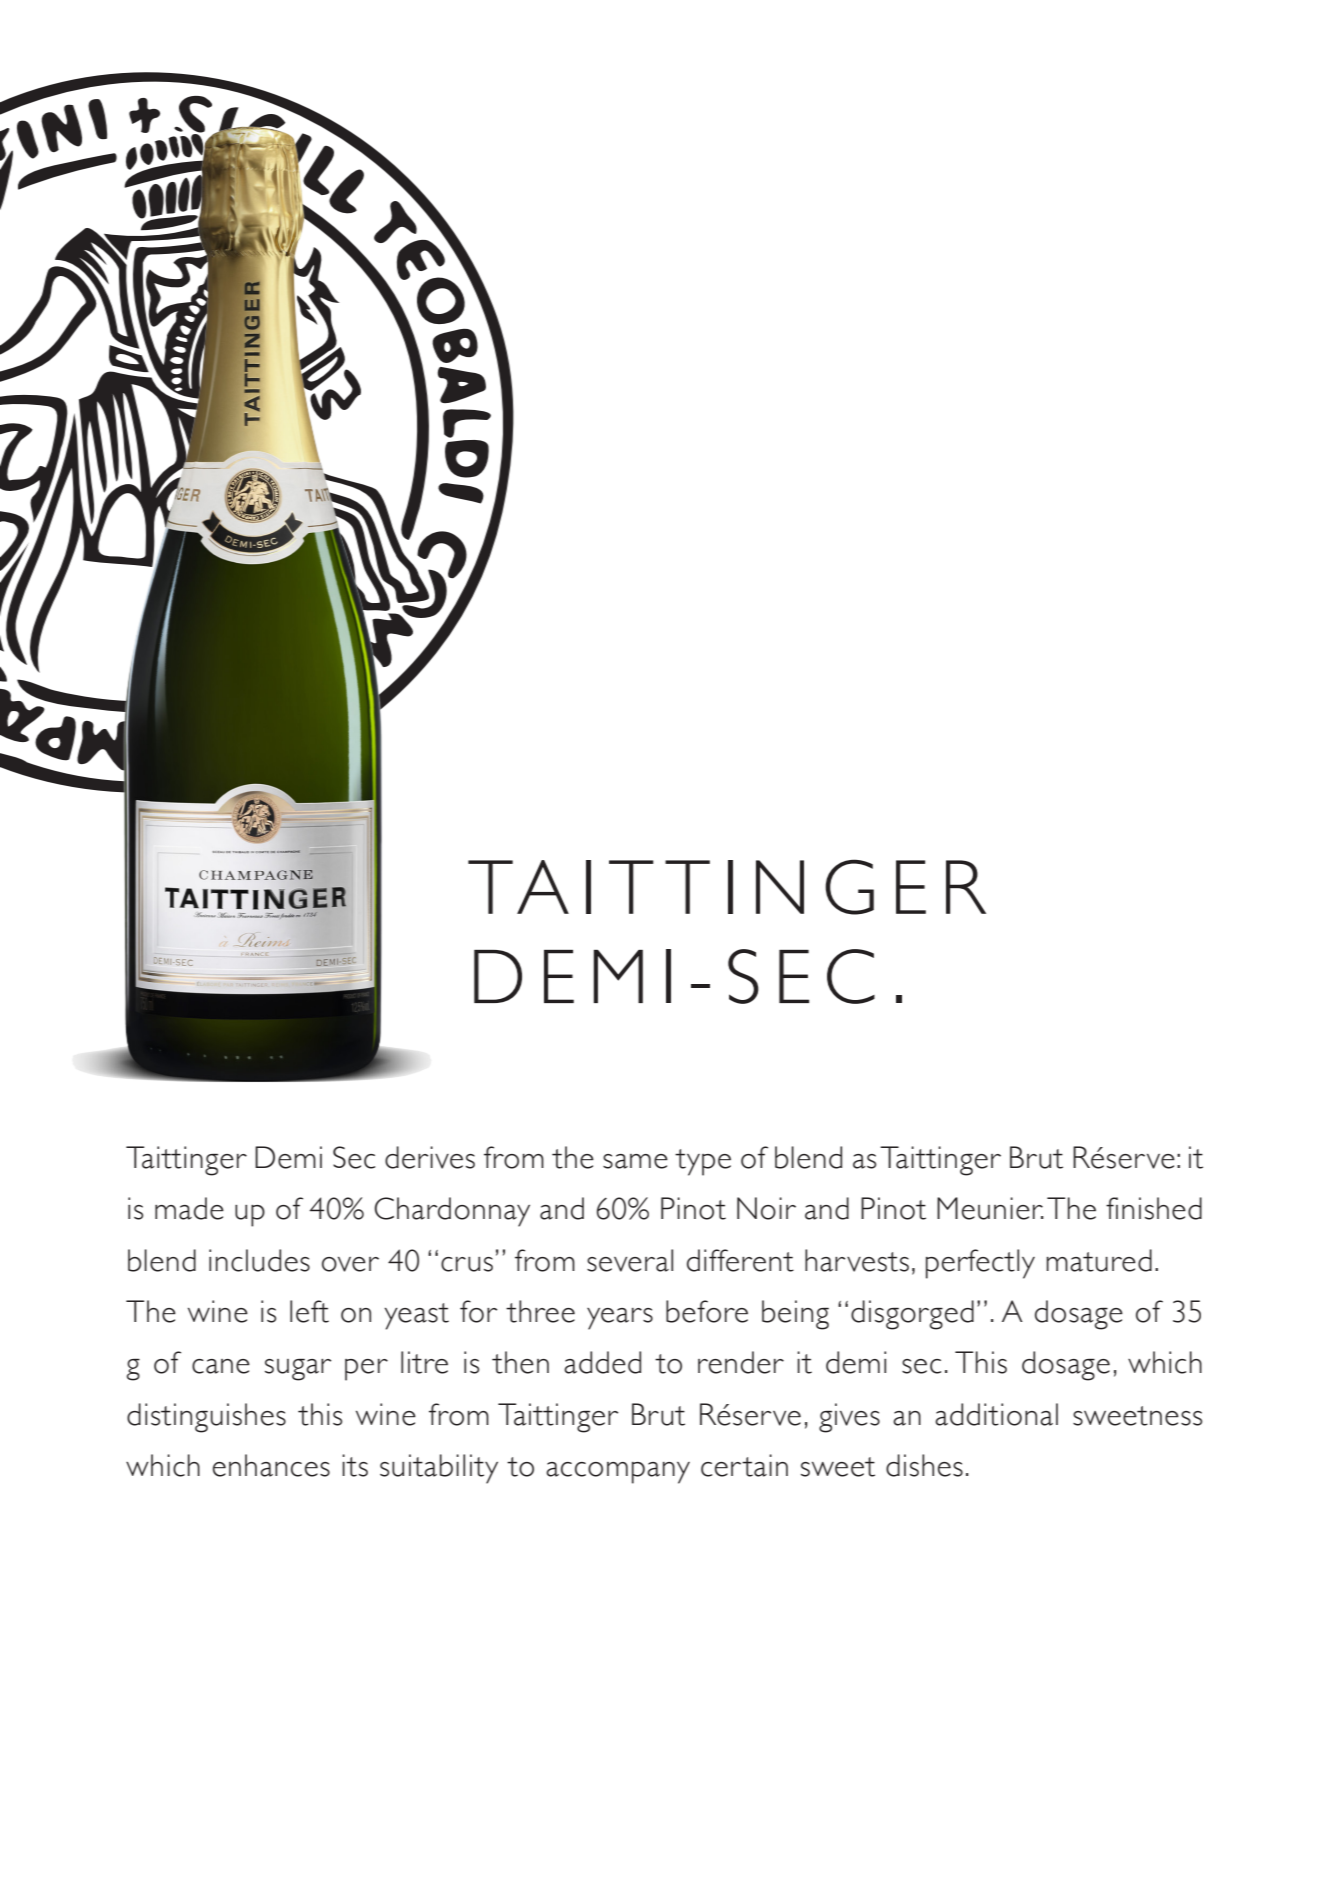 The width and height of the image is (1330, 1881). I want to click on render, so click(741, 1362).
